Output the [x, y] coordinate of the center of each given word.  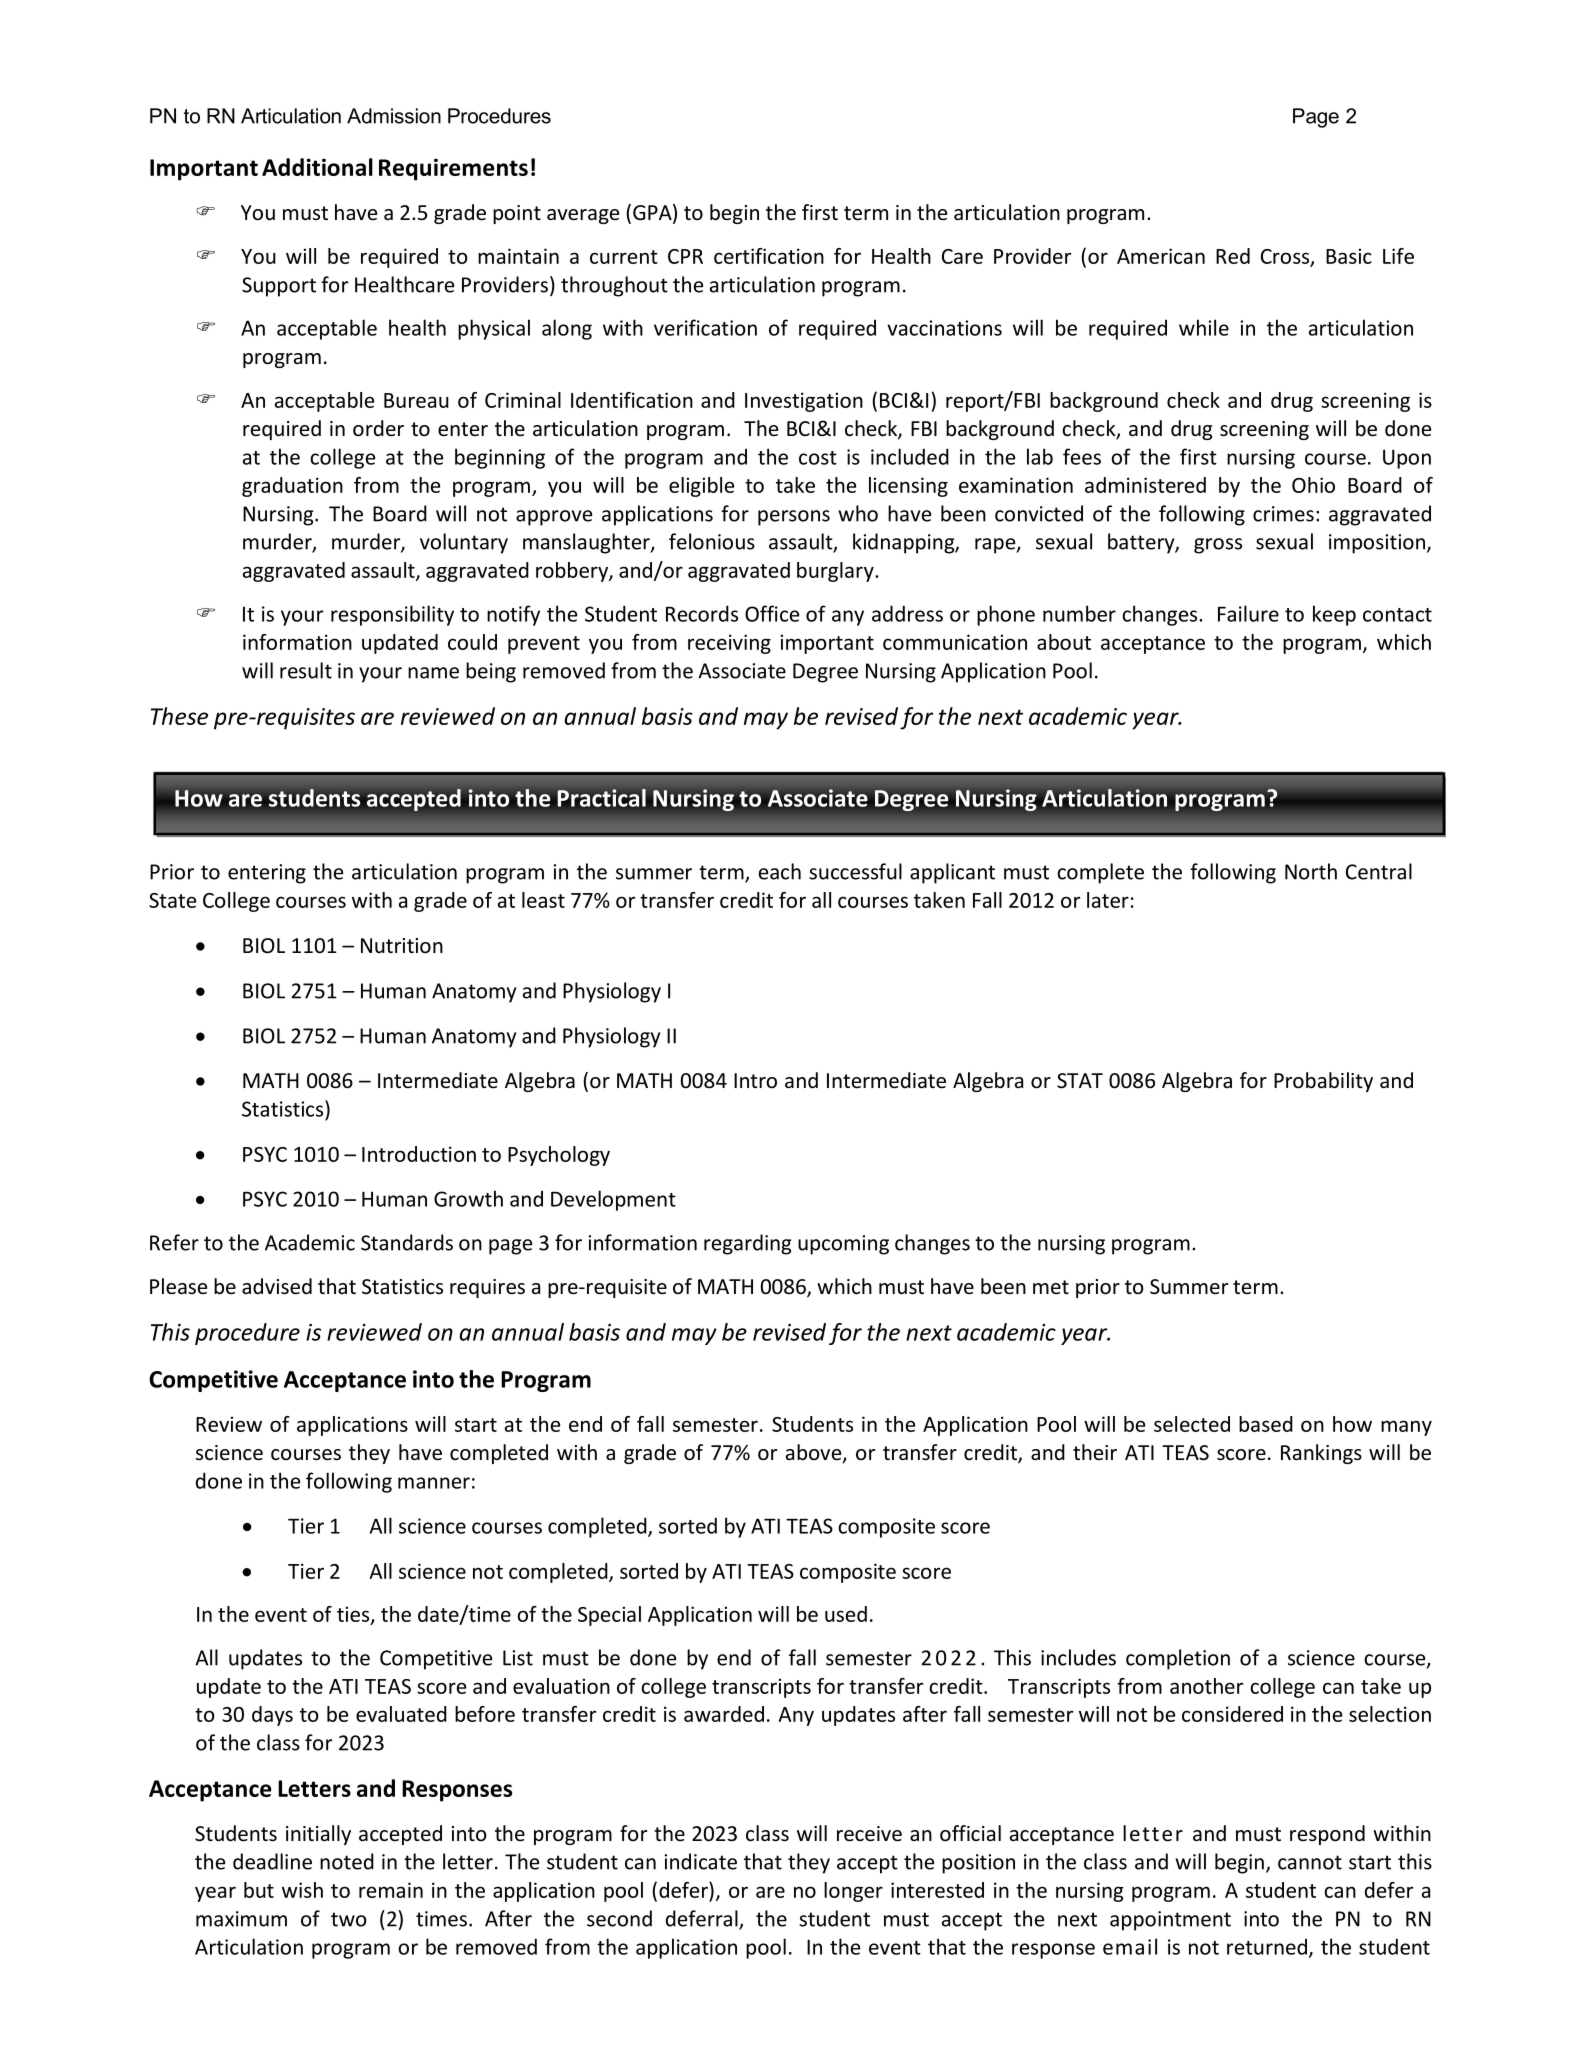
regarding [747, 1244]
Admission [394, 116]
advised [277, 1286]
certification [769, 256]
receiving [729, 644]
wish [302, 1890]
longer [853, 1892]
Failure [1248, 613]
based [1266, 1424]
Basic [1349, 256]
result [306, 670]
